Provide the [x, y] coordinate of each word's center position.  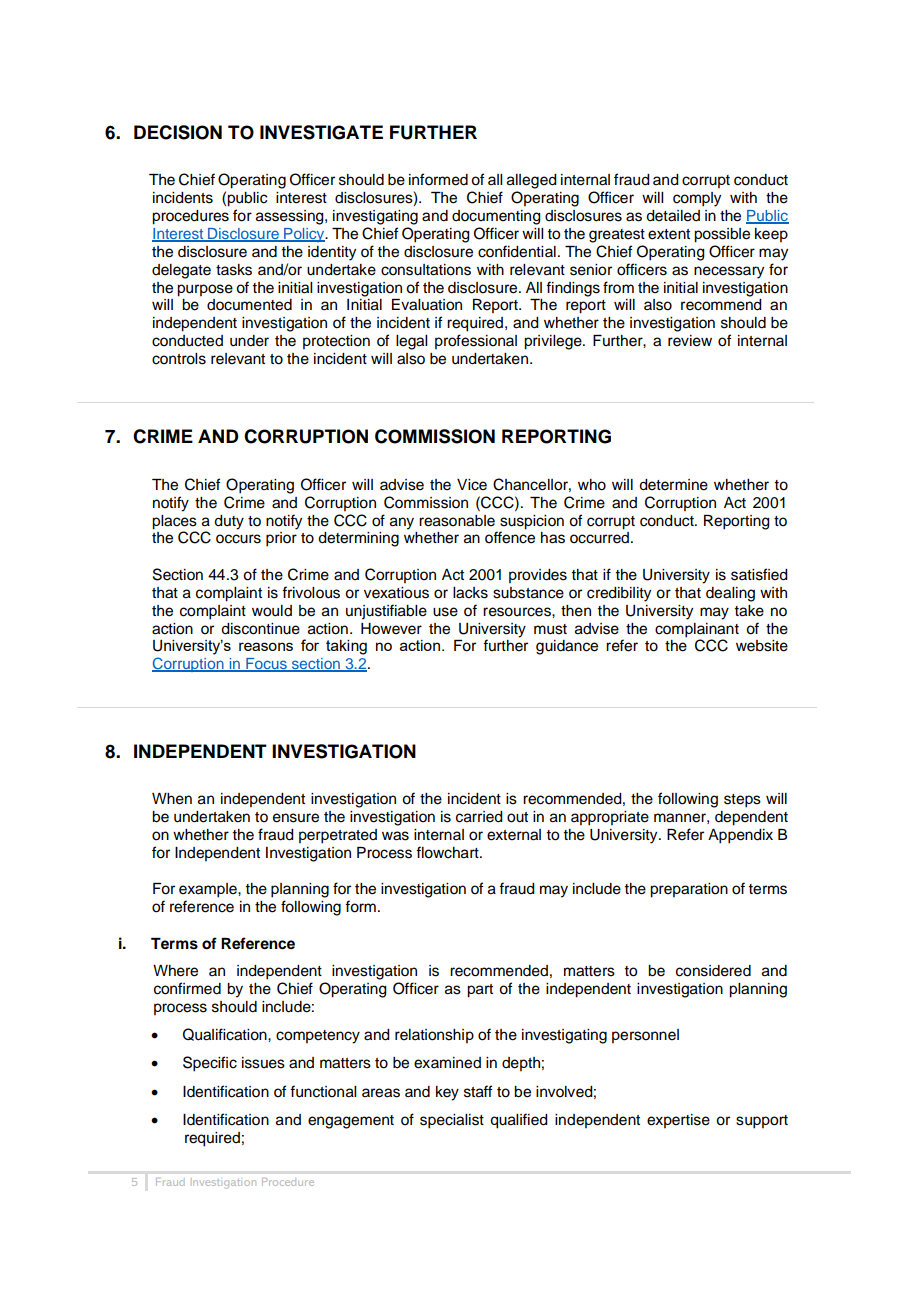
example [209, 890]
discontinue [260, 629]
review [690, 341]
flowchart [448, 852]
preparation [689, 890]
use [445, 612]
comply [697, 199]
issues [263, 1063]
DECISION [178, 132]
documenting [496, 217]
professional [476, 341]
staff [478, 1091]
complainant [697, 630]
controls [179, 359]
